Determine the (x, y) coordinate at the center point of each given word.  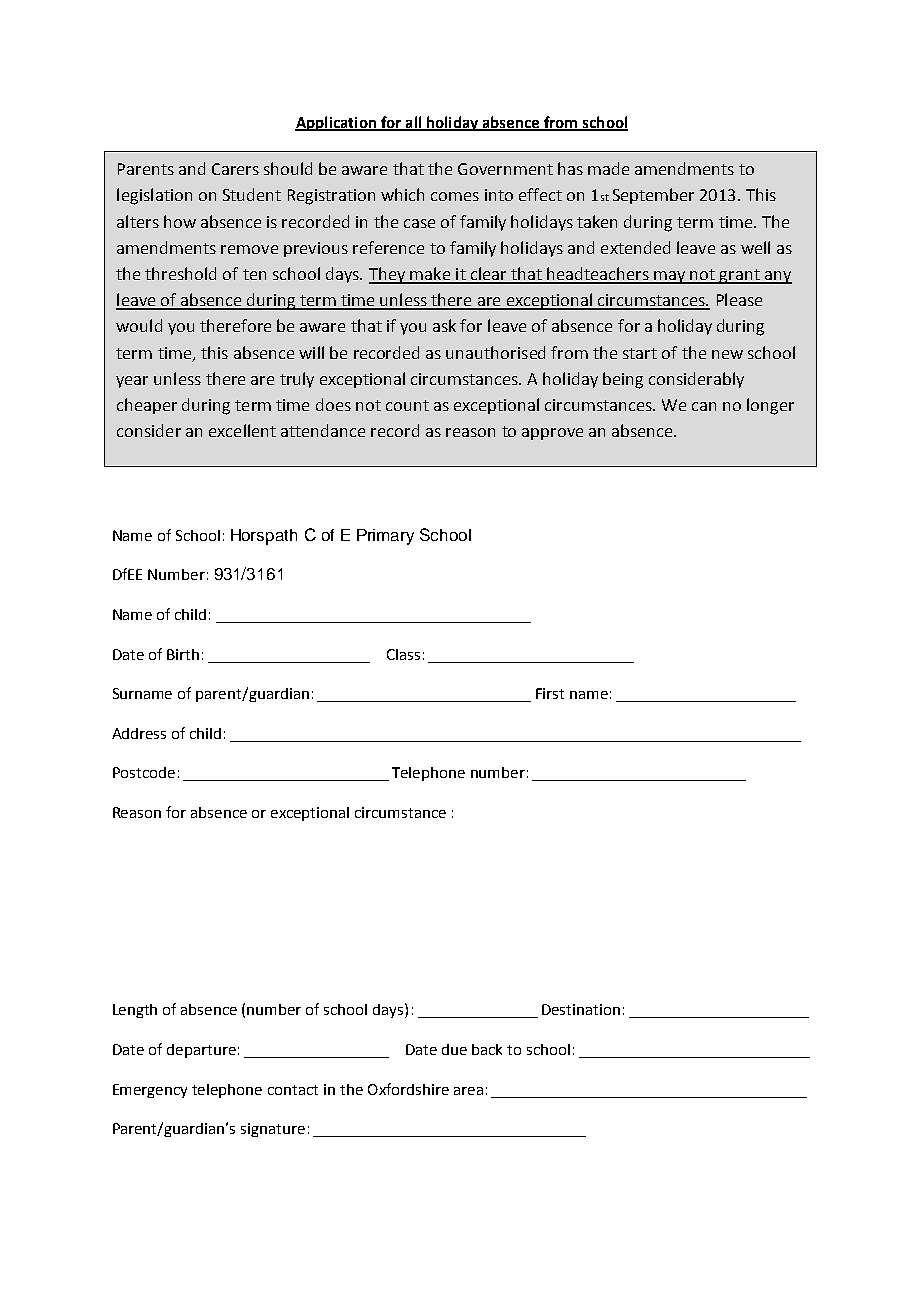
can (704, 406)
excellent (242, 430)
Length (135, 1011)
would (139, 325)
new (727, 354)
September (653, 196)
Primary (385, 537)
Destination (581, 1009)
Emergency (150, 1091)
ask (444, 325)
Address (139, 733)
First (550, 693)
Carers (235, 169)
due (454, 1049)
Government (505, 169)
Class (403, 654)
